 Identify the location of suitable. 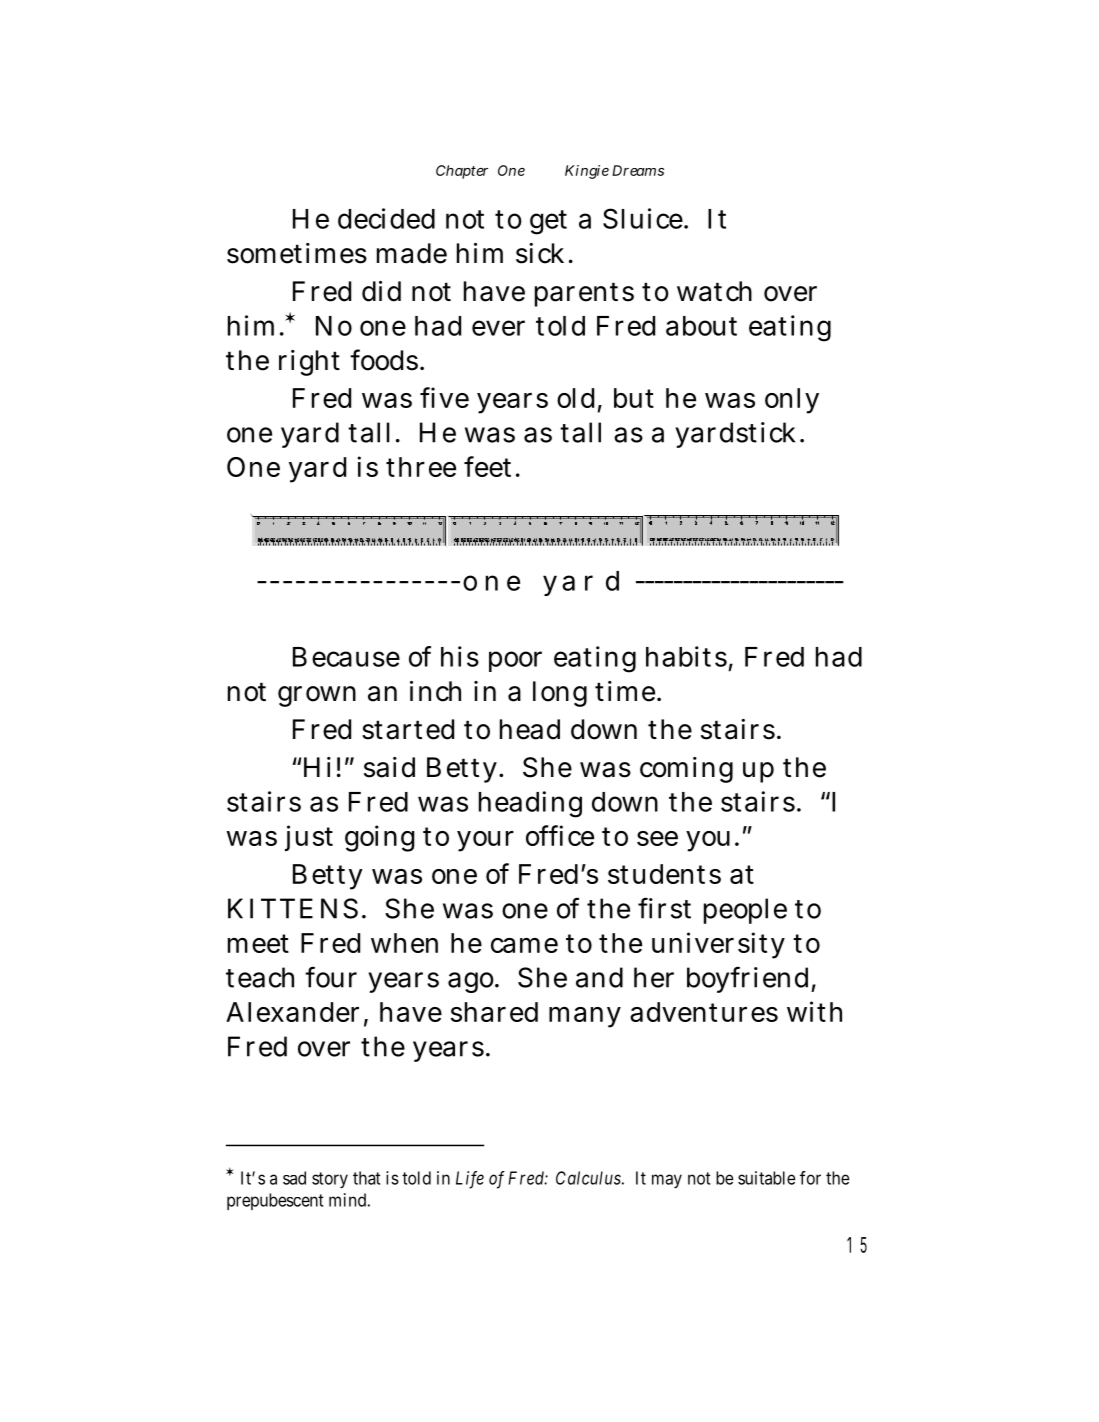
(767, 1178).
